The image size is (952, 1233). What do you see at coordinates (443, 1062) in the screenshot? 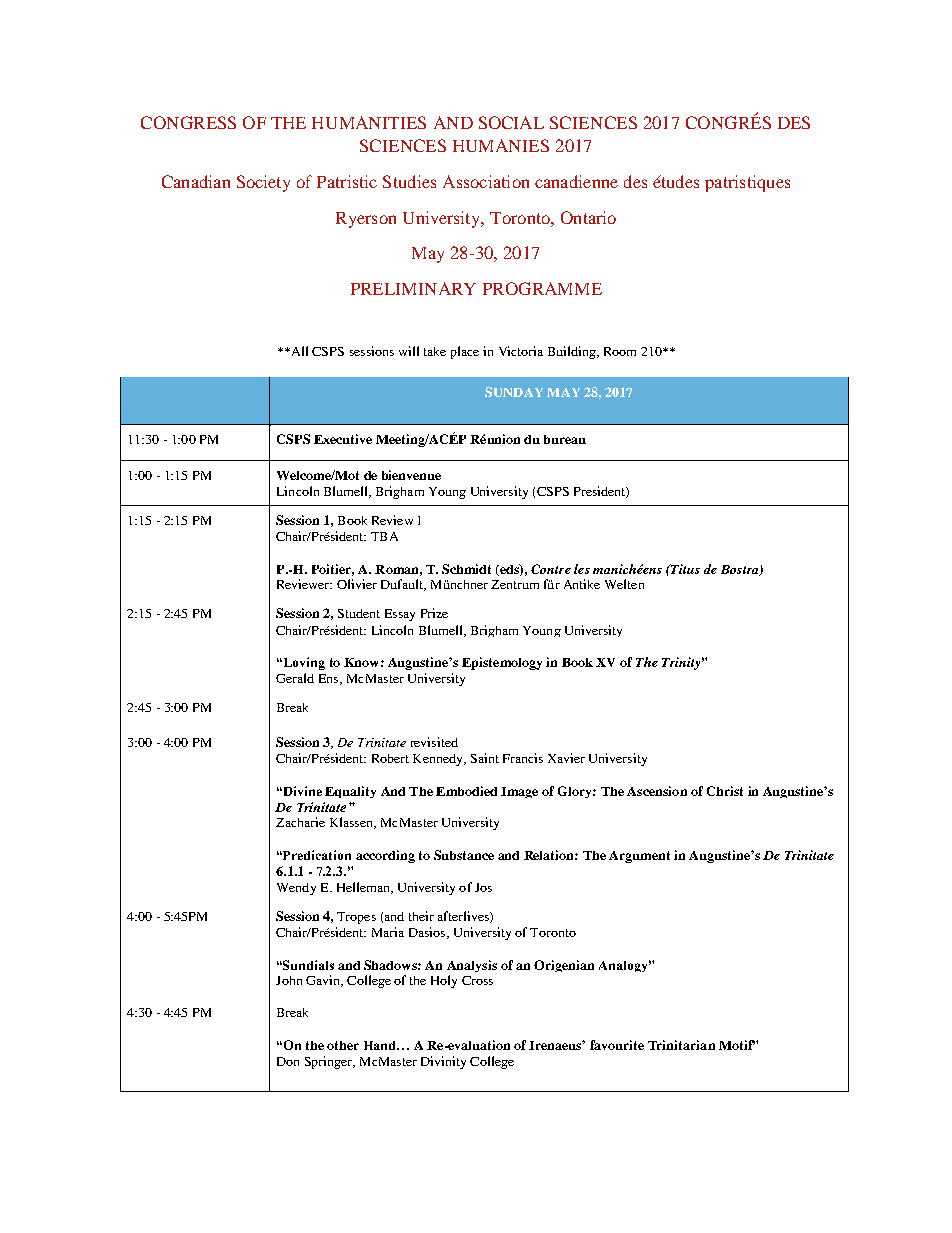
I see `Divinity` at bounding box center [443, 1062].
